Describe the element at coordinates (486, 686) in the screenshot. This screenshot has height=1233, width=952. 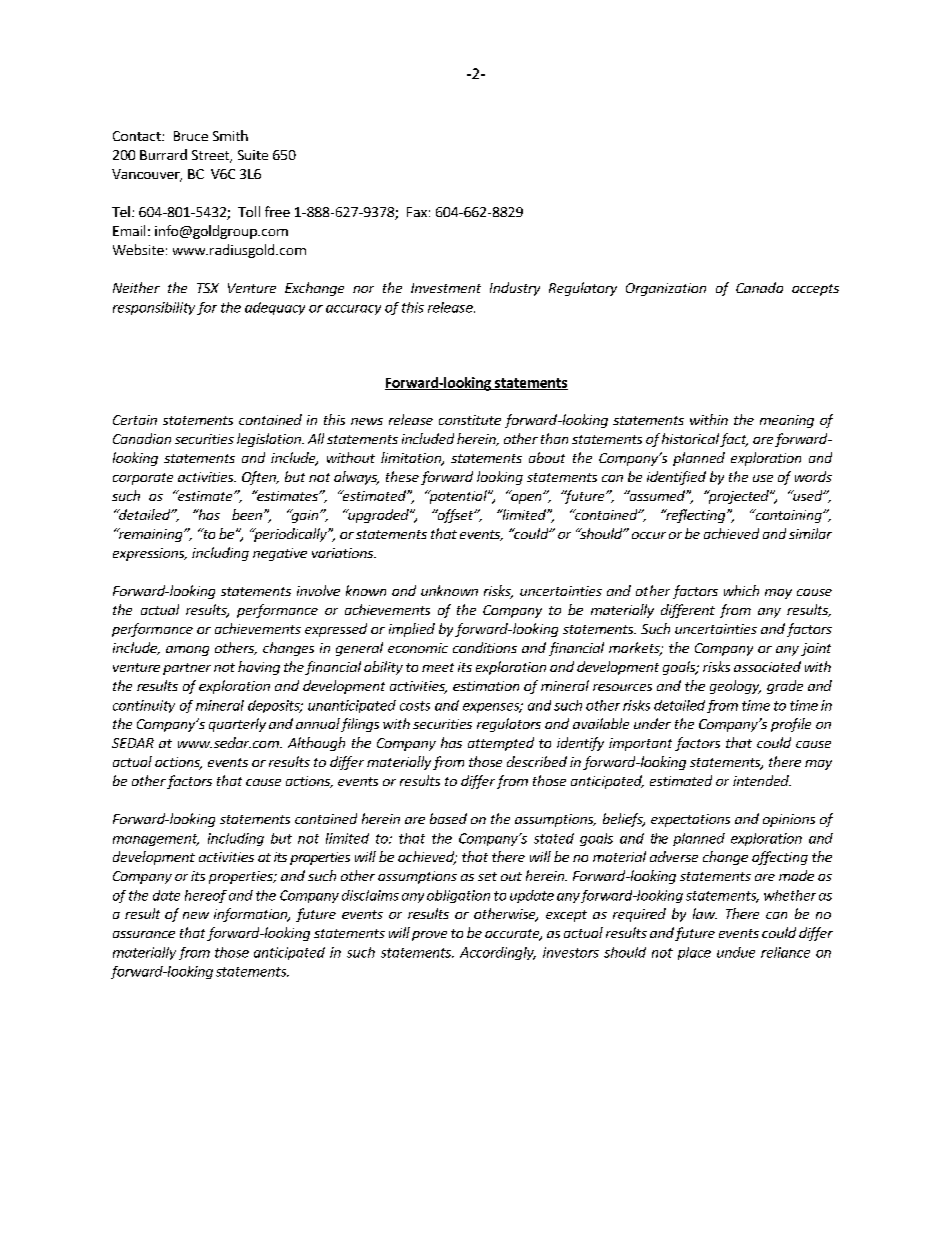
I see `estimation` at that location.
